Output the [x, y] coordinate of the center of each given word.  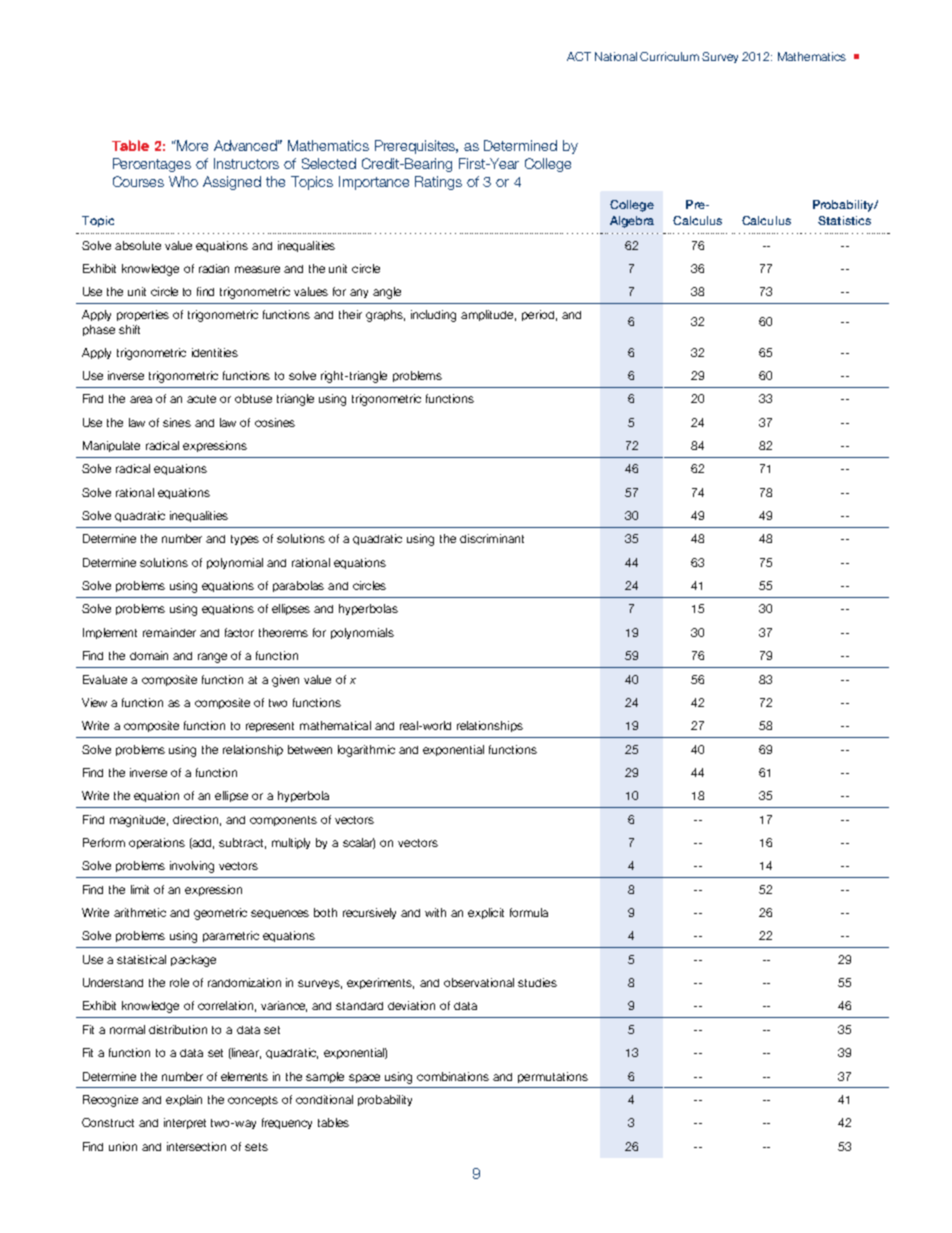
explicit [486, 913]
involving [192, 867]
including [433, 316]
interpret [185, 1123]
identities [215, 352]
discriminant [492, 538]
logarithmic [366, 751]
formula [529, 912]
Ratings [438, 183]
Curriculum [669, 56]
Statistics [844, 220]
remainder [169, 632]
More [191, 145]
